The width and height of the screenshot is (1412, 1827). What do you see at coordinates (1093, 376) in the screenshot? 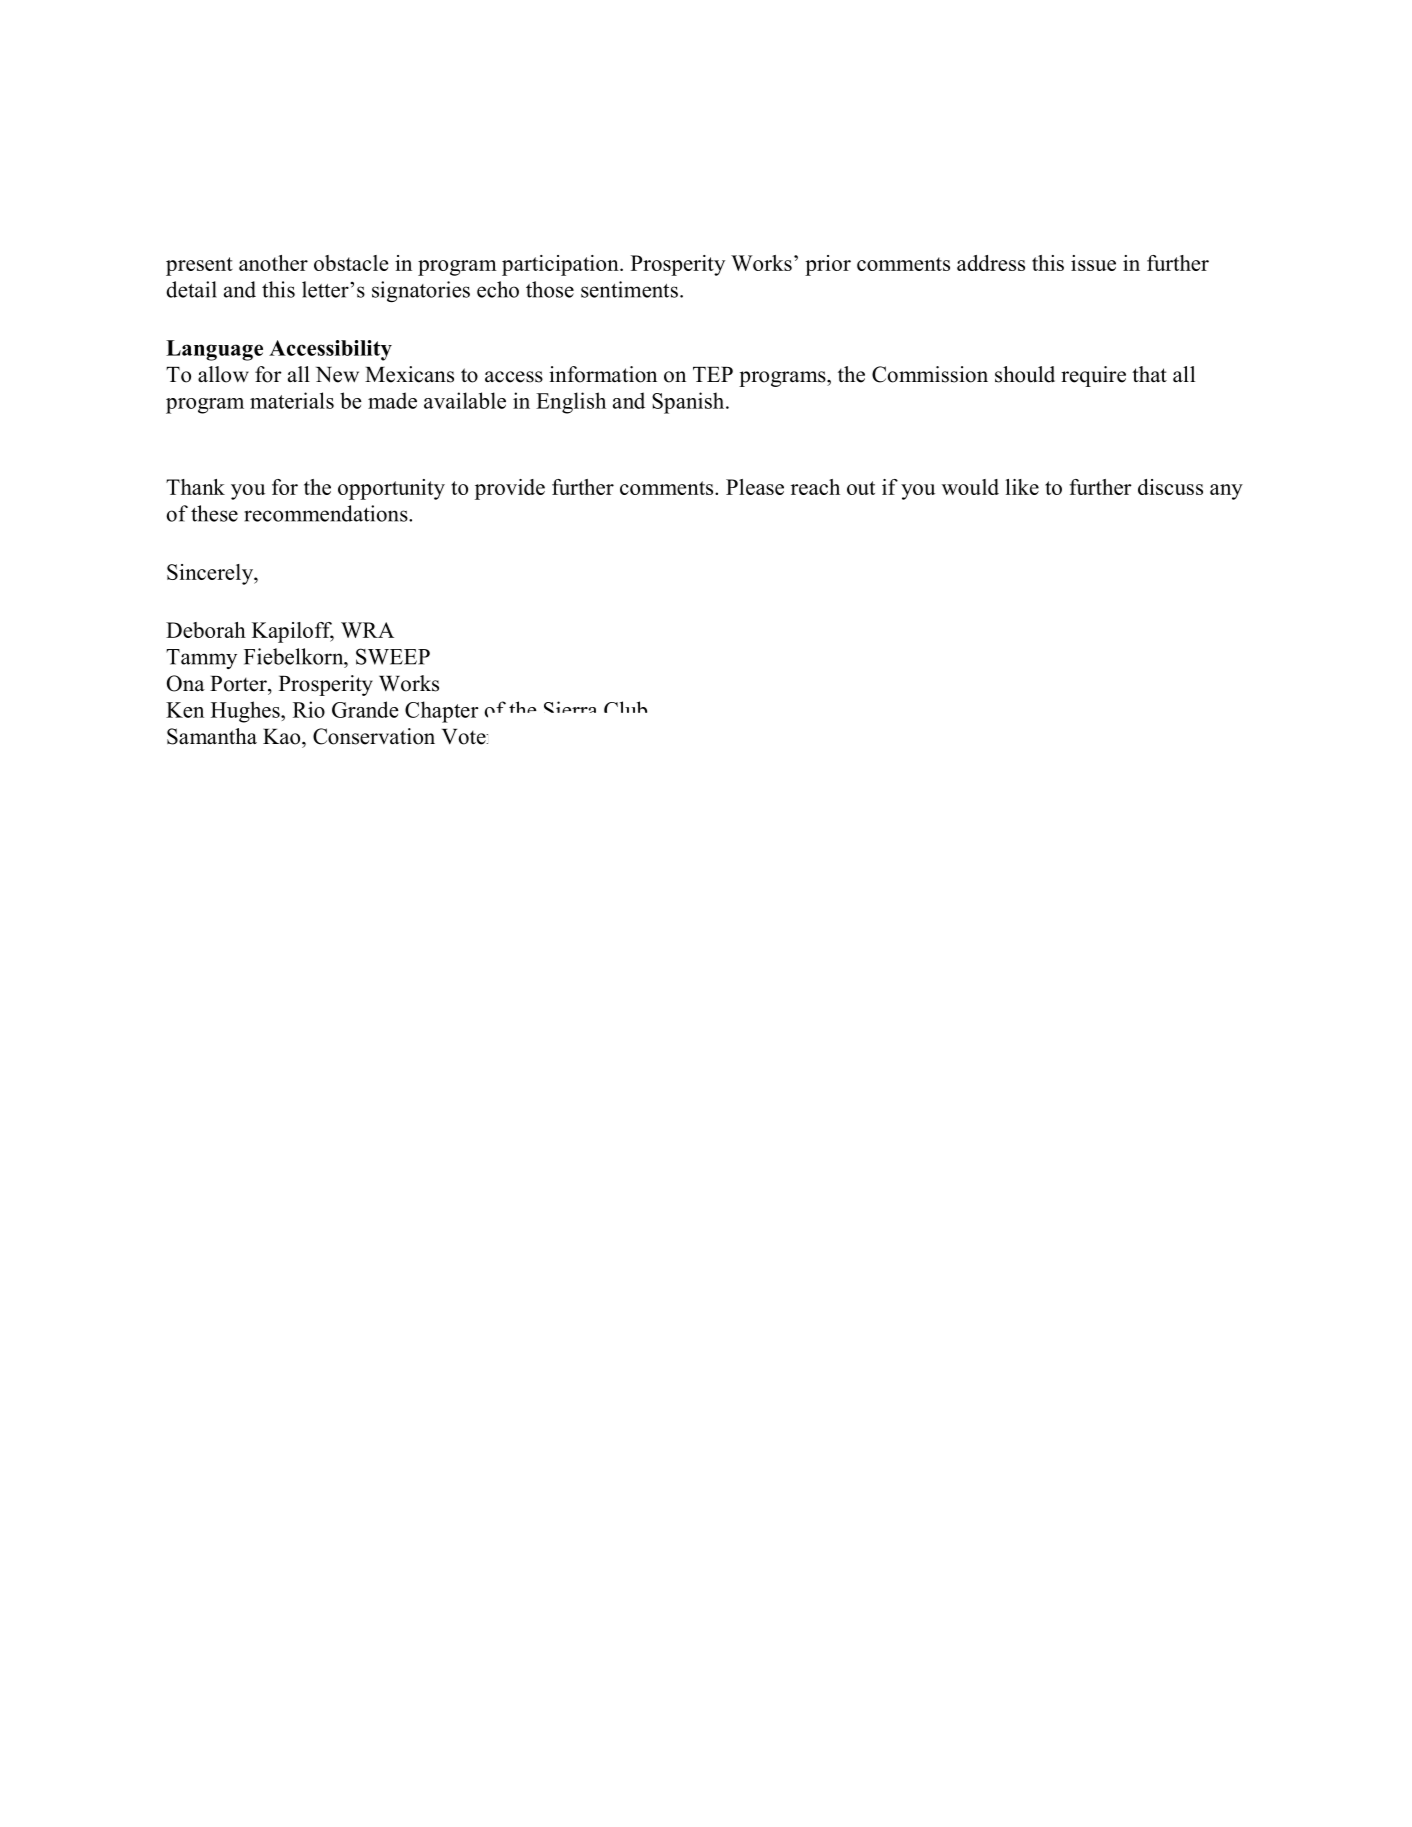
I see `require` at bounding box center [1093, 376].
